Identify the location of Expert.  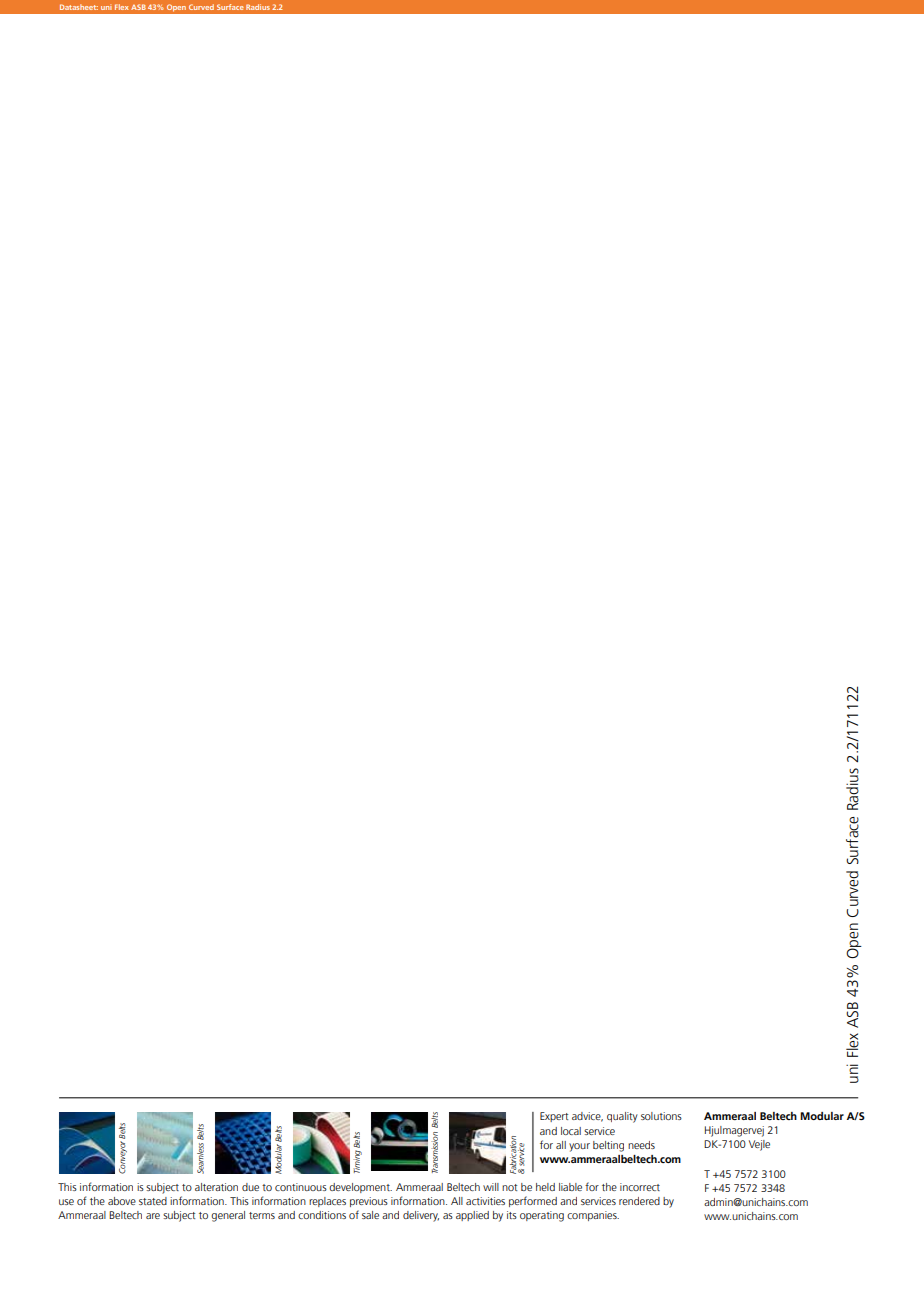
(554, 1117).
